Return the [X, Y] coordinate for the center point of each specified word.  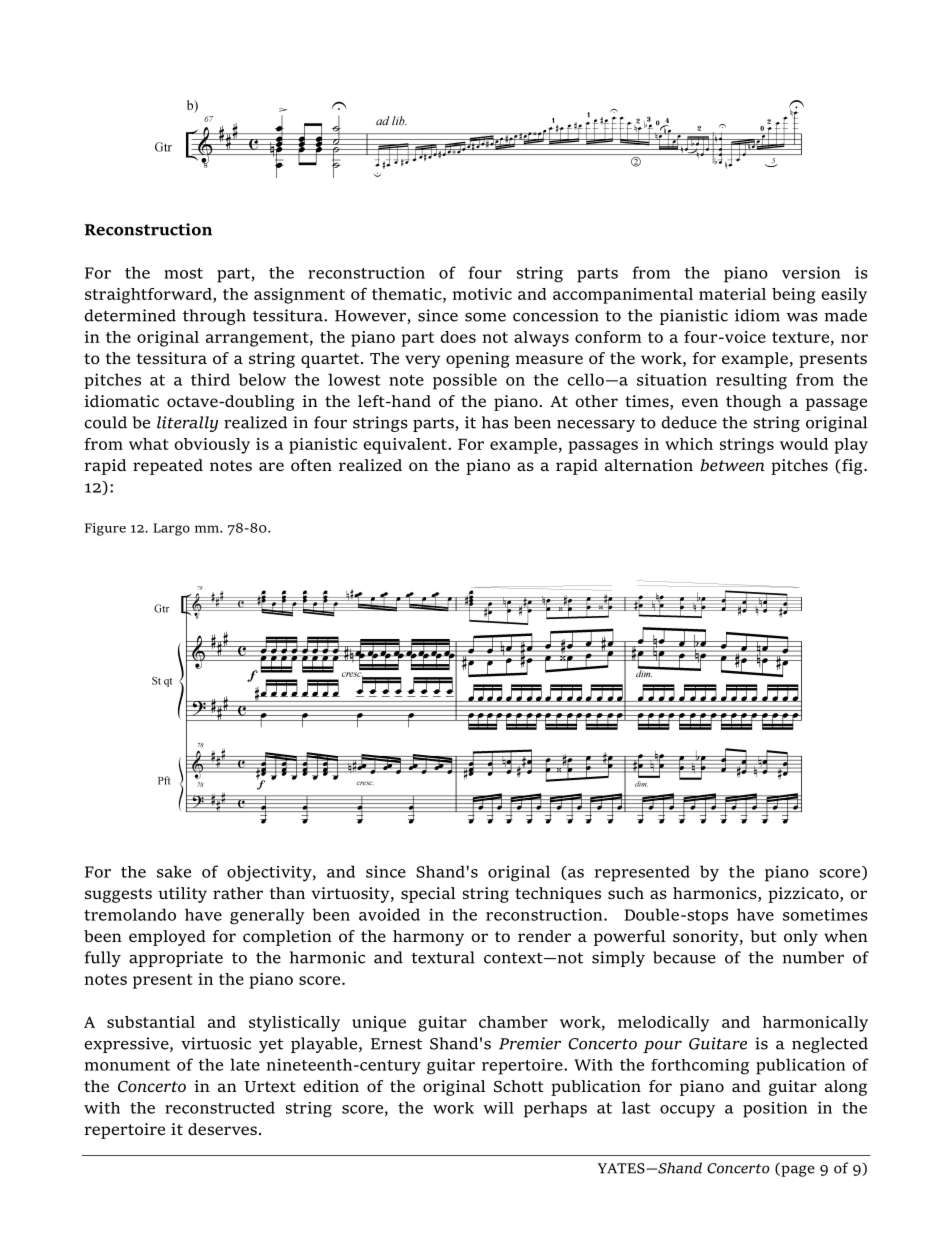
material [732, 294]
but [763, 936]
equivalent [406, 446]
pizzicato [804, 895]
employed [167, 938]
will [498, 1108]
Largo [171, 529]
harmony [428, 938]
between [732, 465]
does [458, 337]
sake [174, 871]
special [428, 895]
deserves [222, 1129]
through [214, 317]
